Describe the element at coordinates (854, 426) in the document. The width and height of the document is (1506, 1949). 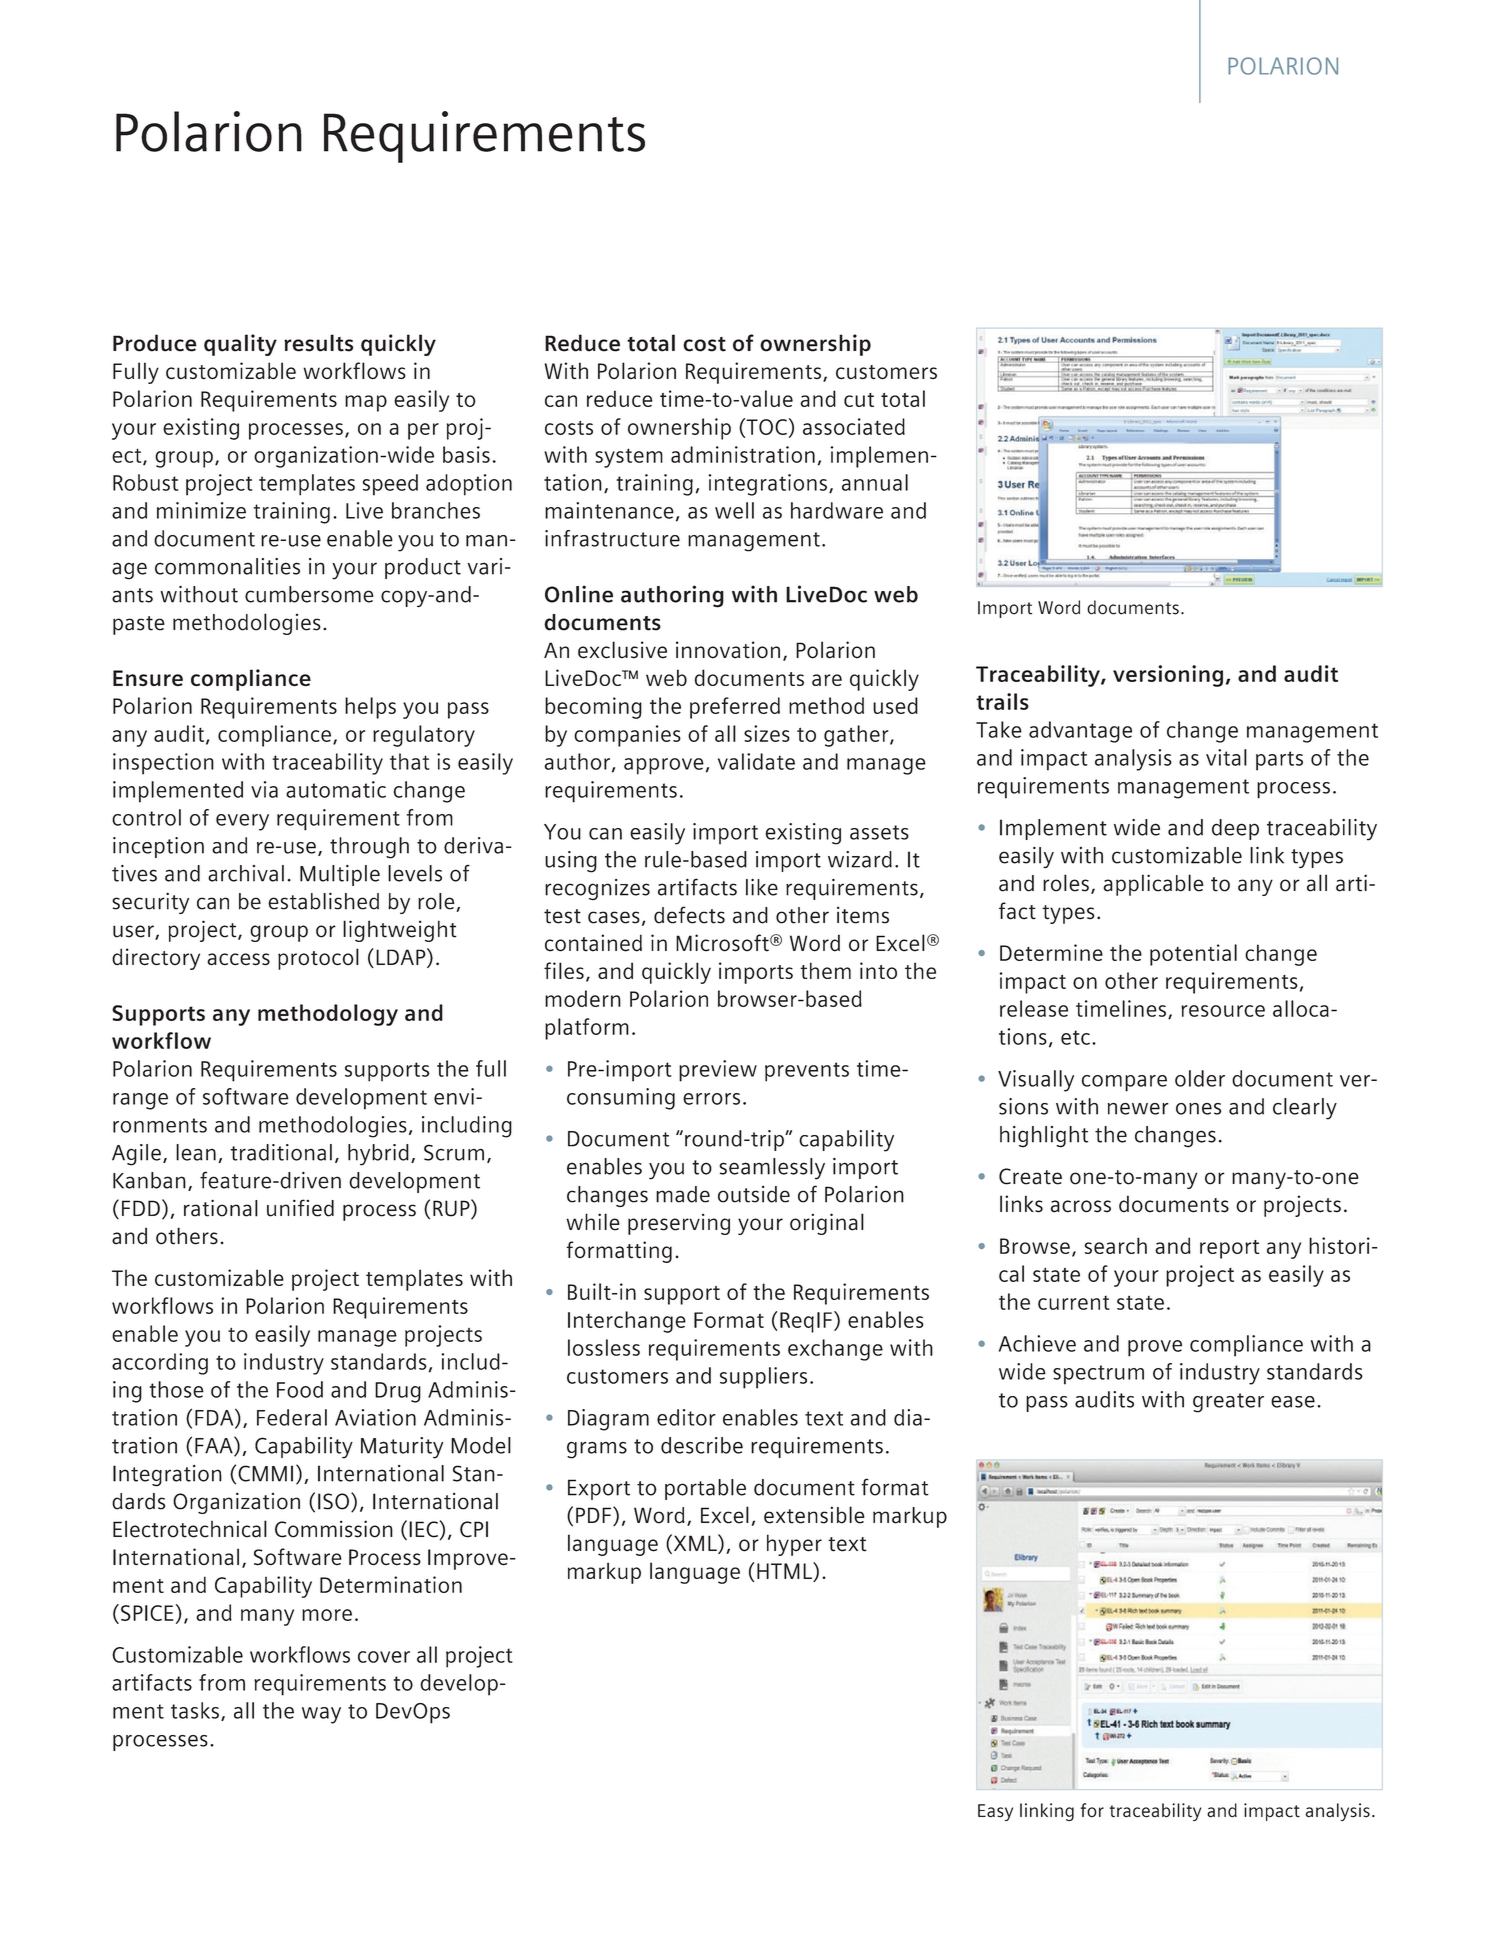
I see `associated` at that location.
